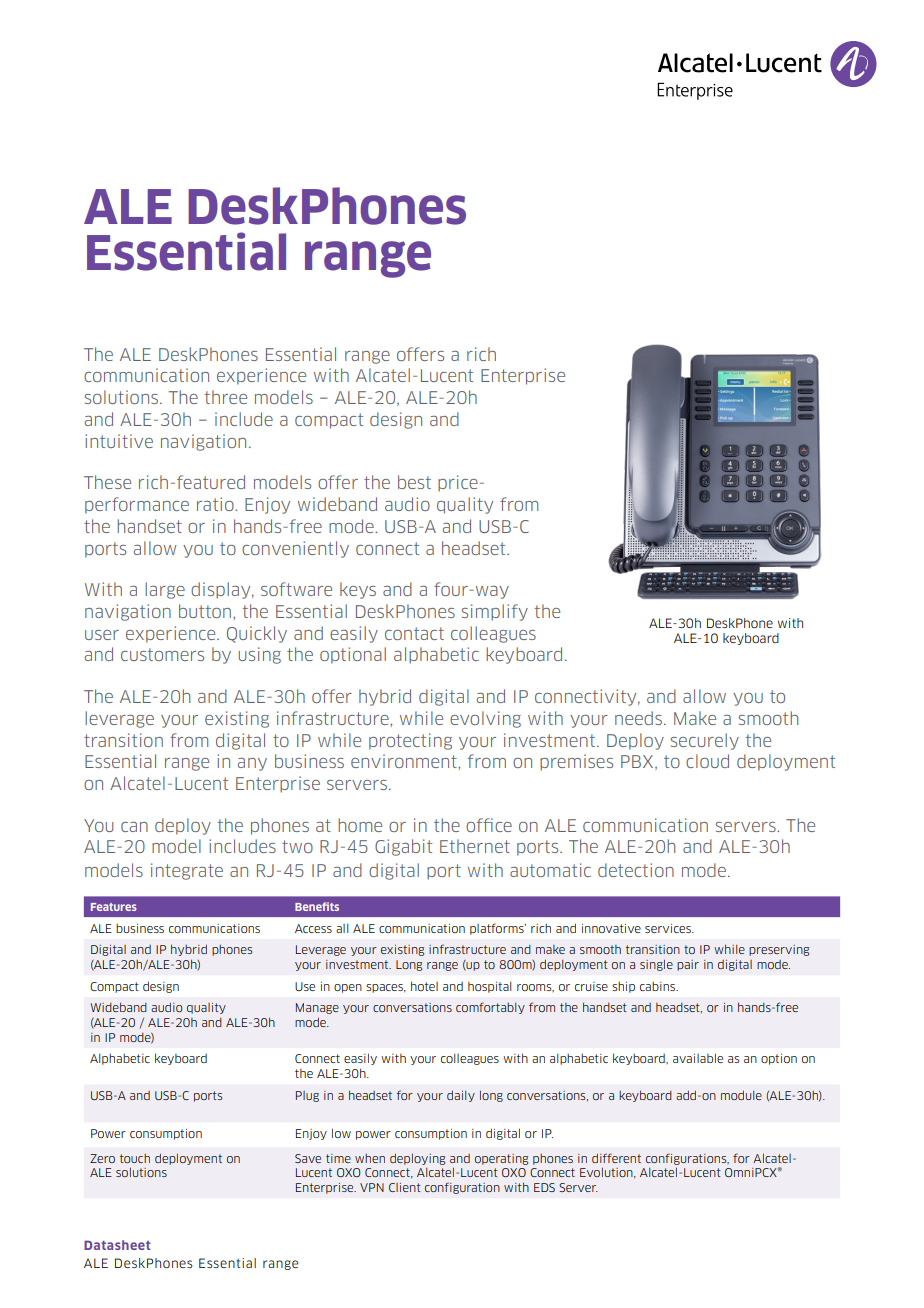 The width and height of the image is (924, 1308). What do you see at coordinates (490, 1008) in the image?
I see `comfortably` at bounding box center [490, 1008].
